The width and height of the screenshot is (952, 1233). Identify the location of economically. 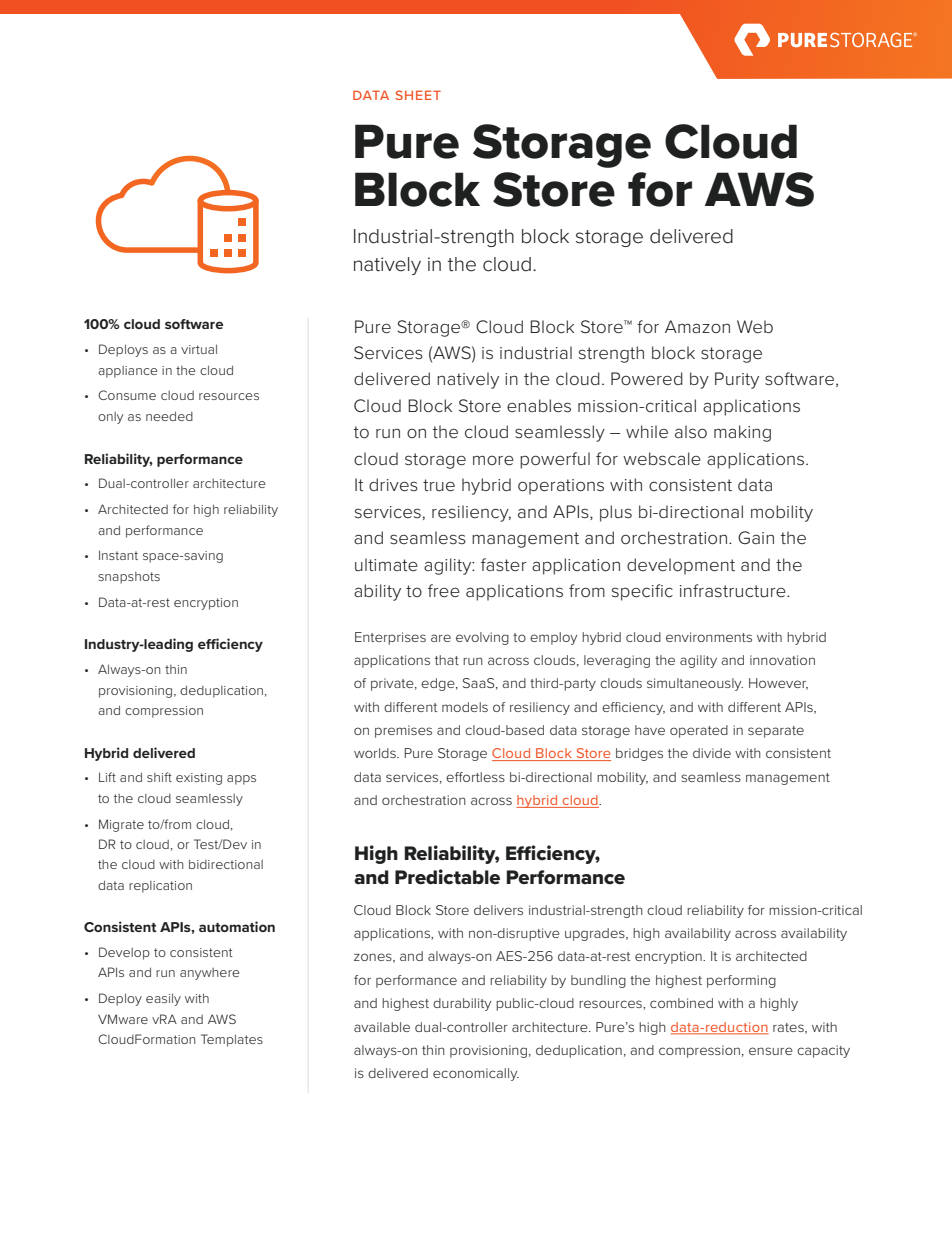
(476, 1074).
